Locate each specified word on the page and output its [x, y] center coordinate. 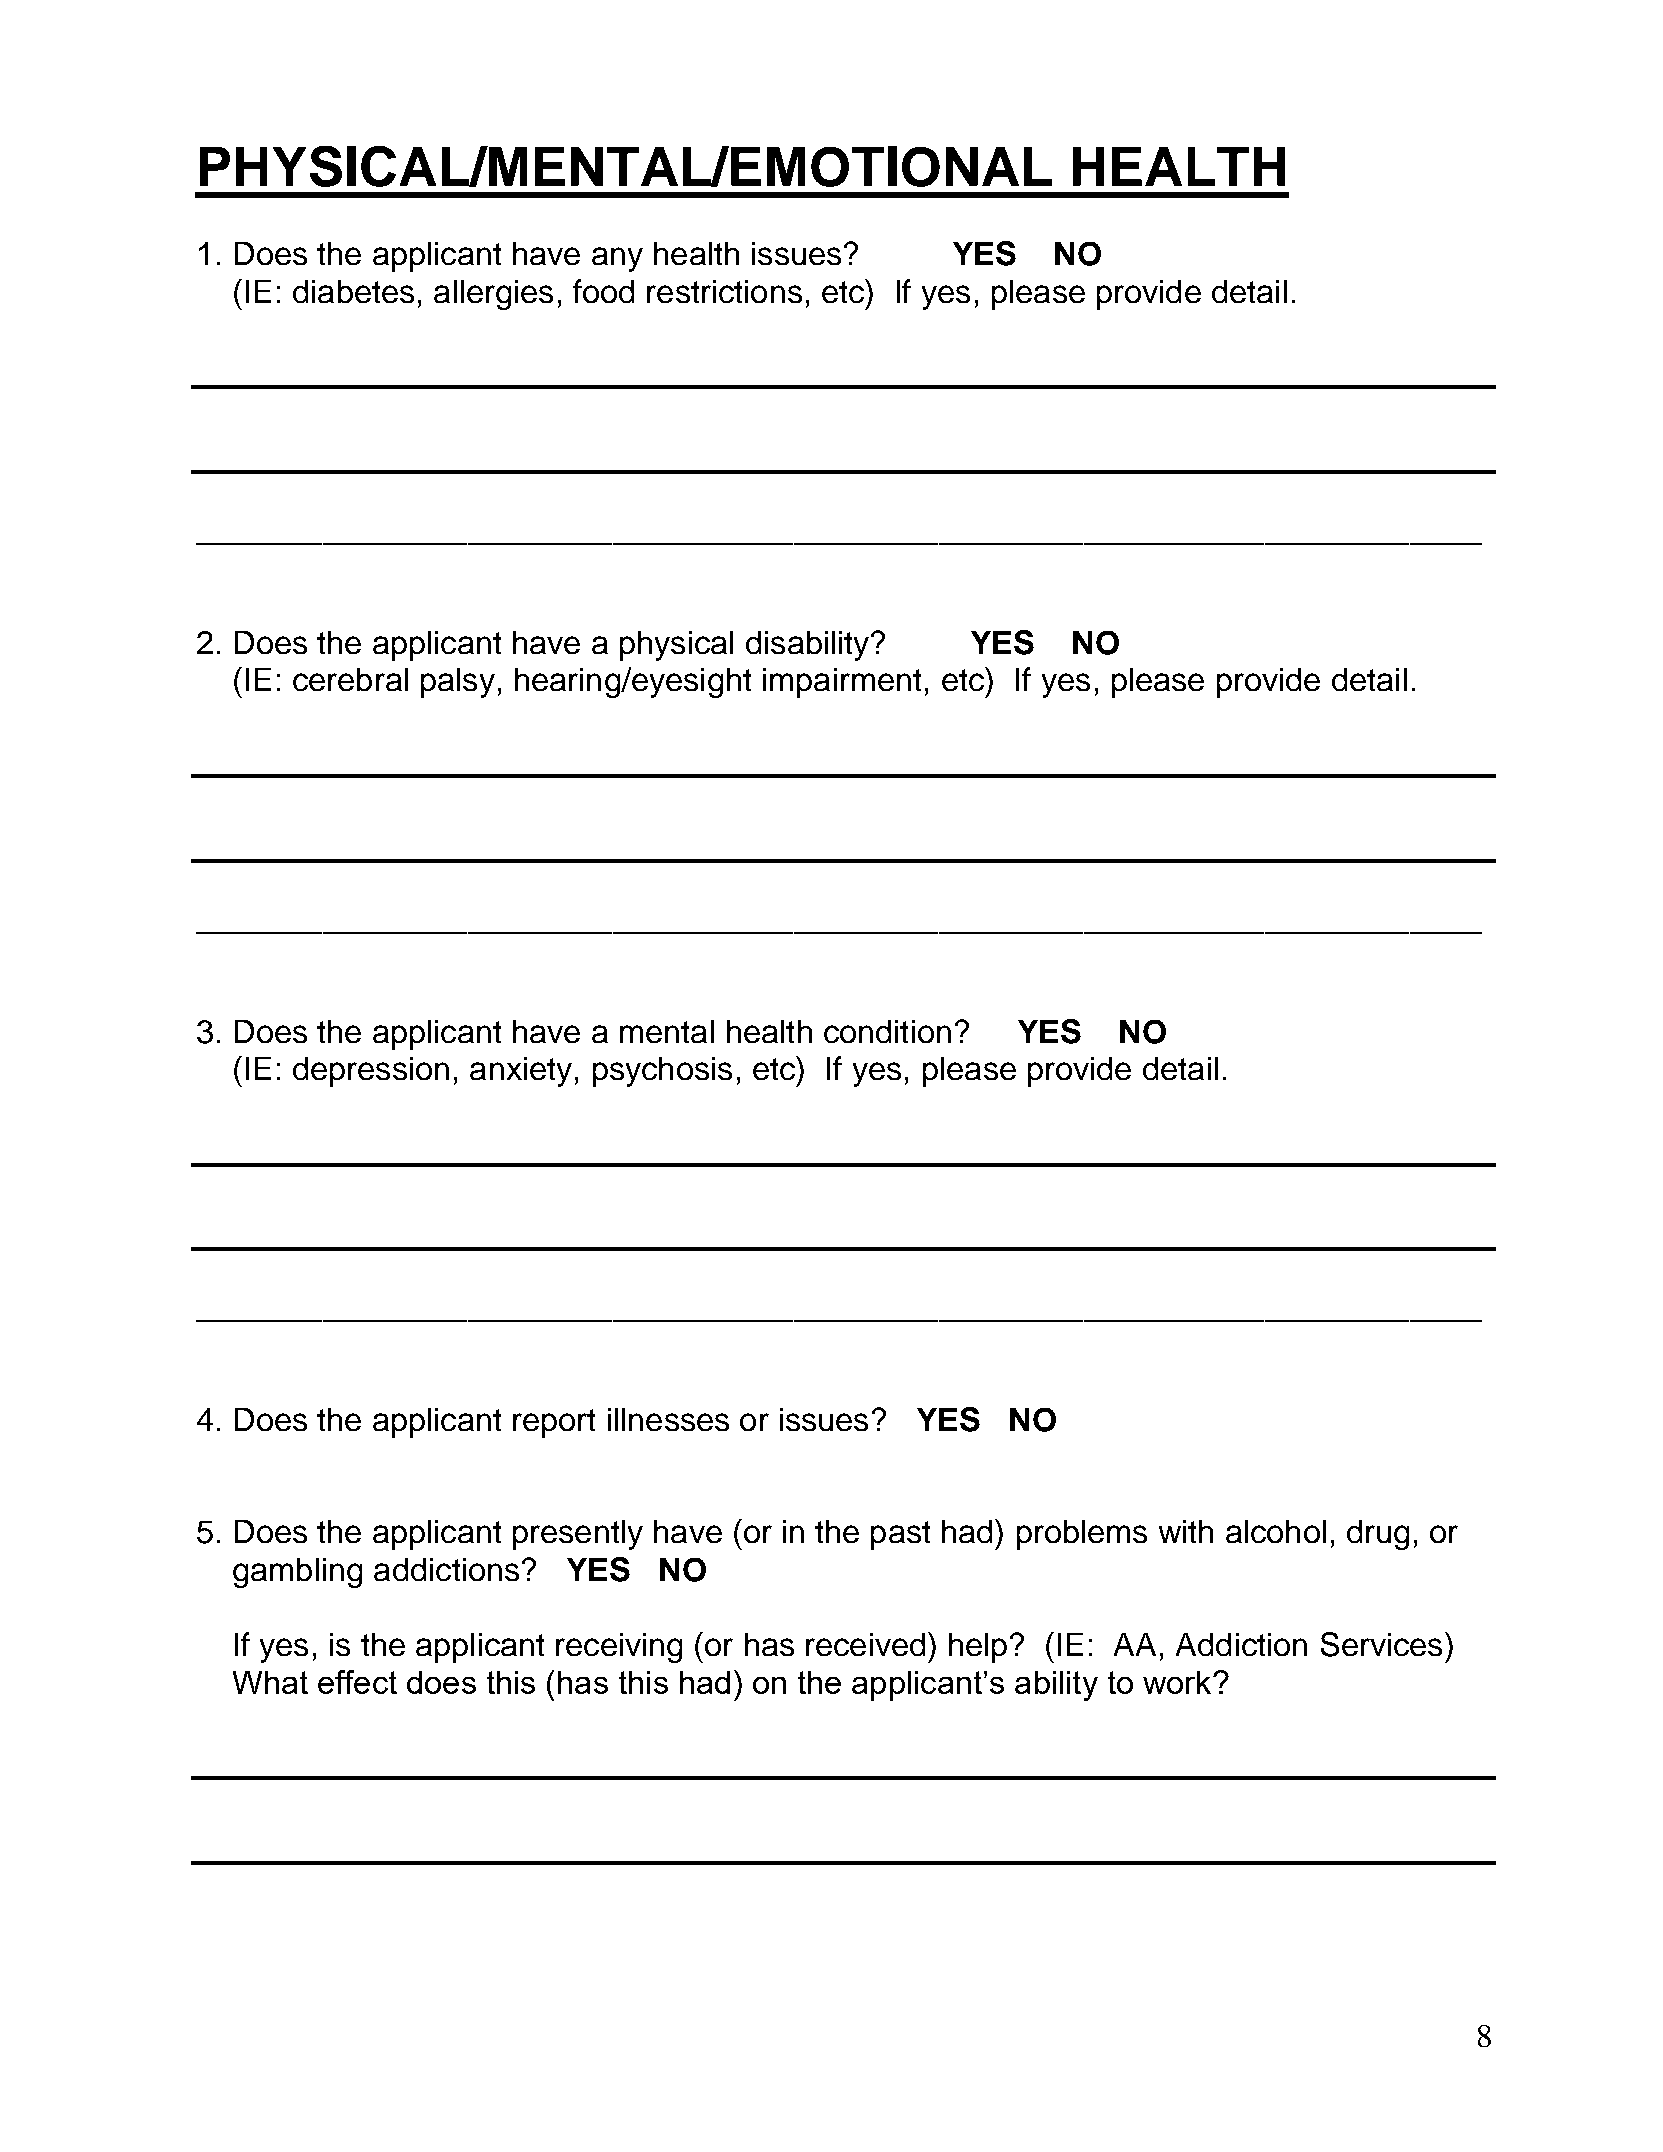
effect [357, 1682]
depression [371, 1072]
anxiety [521, 1072]
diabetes [353, 291]
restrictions [724, 291]
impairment [842, 683]
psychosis [662, 1072]
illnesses [668, 1419]
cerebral [350, 679]
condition [887, 1031]
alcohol [1276, 1531]
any [617, 259]
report [554, 1423]
